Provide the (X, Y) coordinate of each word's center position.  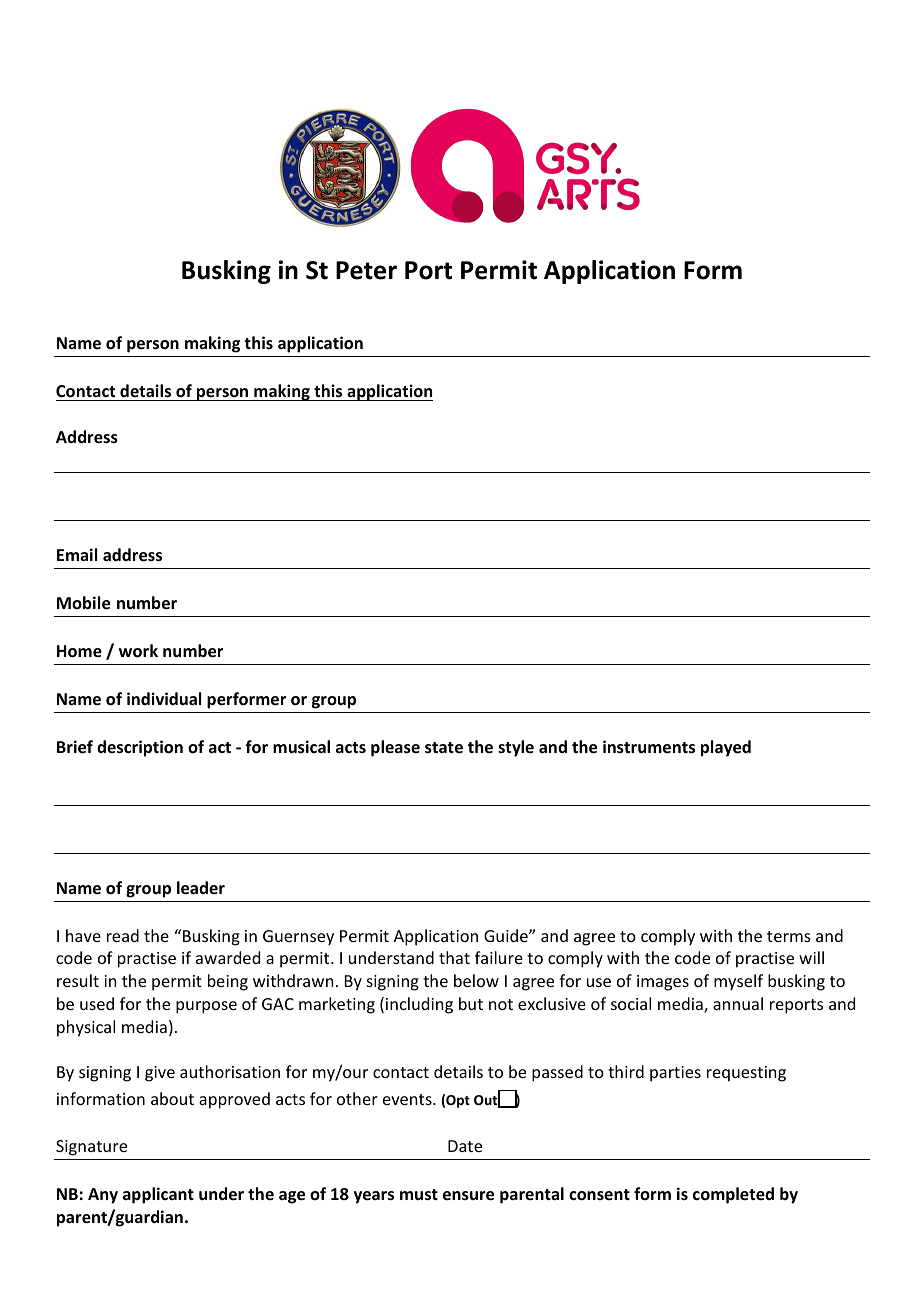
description (140, 748)
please (395, 748)
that (454, 957)
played (726, 748)
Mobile (83, 603)
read (123, 935)
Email (77, 554)
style (516, 748)
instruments (649, 747)
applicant (158, 1195)
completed (733, 1195)
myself (738, 982)
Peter (366, 270)
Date (465, 1146)
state (444, 748)
